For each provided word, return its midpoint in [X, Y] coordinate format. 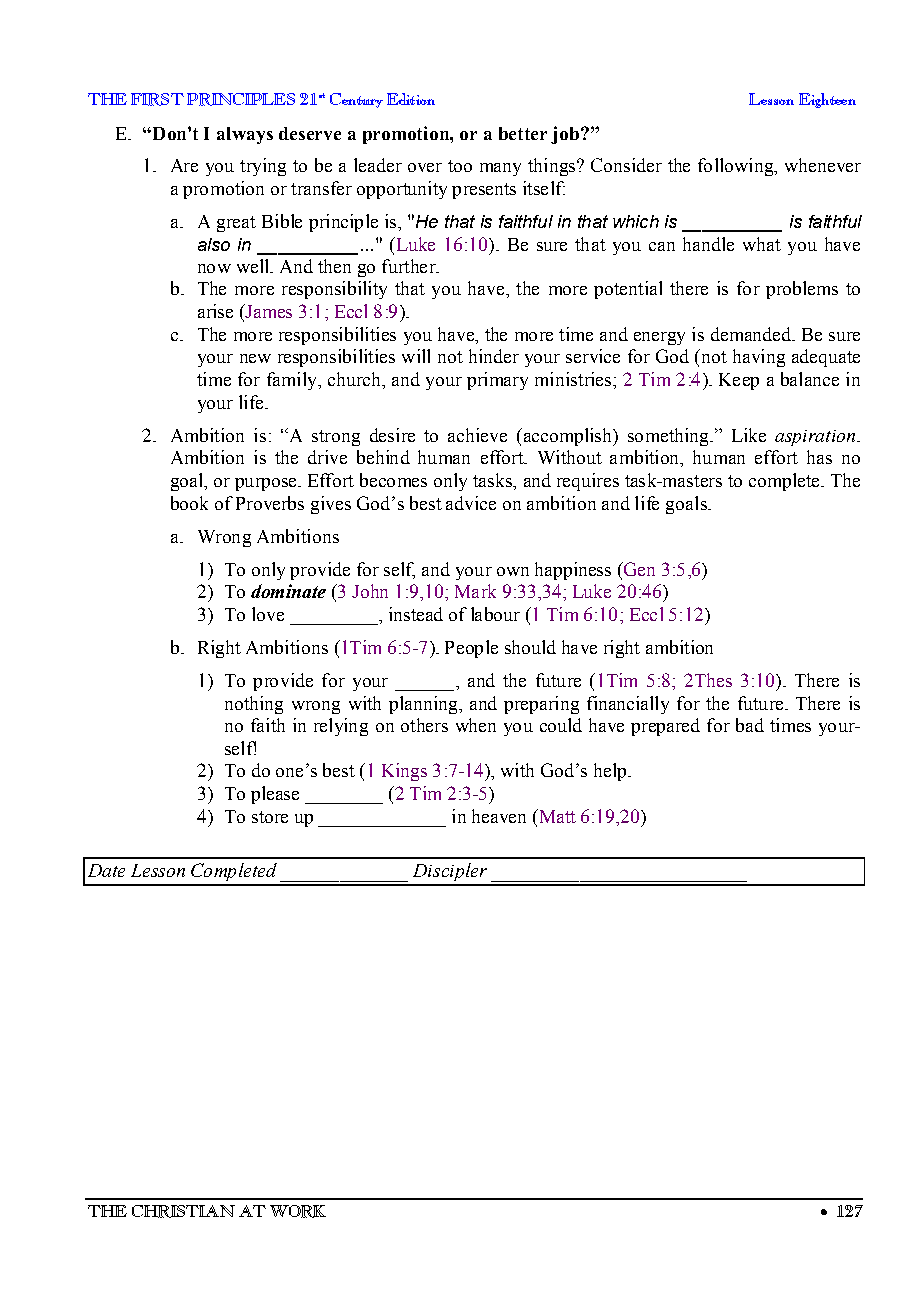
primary [497, 381]
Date [106, 870]
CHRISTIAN [183, 1211]
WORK [298, 1211]
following [737, 167]
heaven [499, 816]
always [245, 135]
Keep [739, 381]
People [471, 649]
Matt [556, 816]
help [611, 772]
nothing [254, 705]
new [255, 358]
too [460, 166]
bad [750, 725]
